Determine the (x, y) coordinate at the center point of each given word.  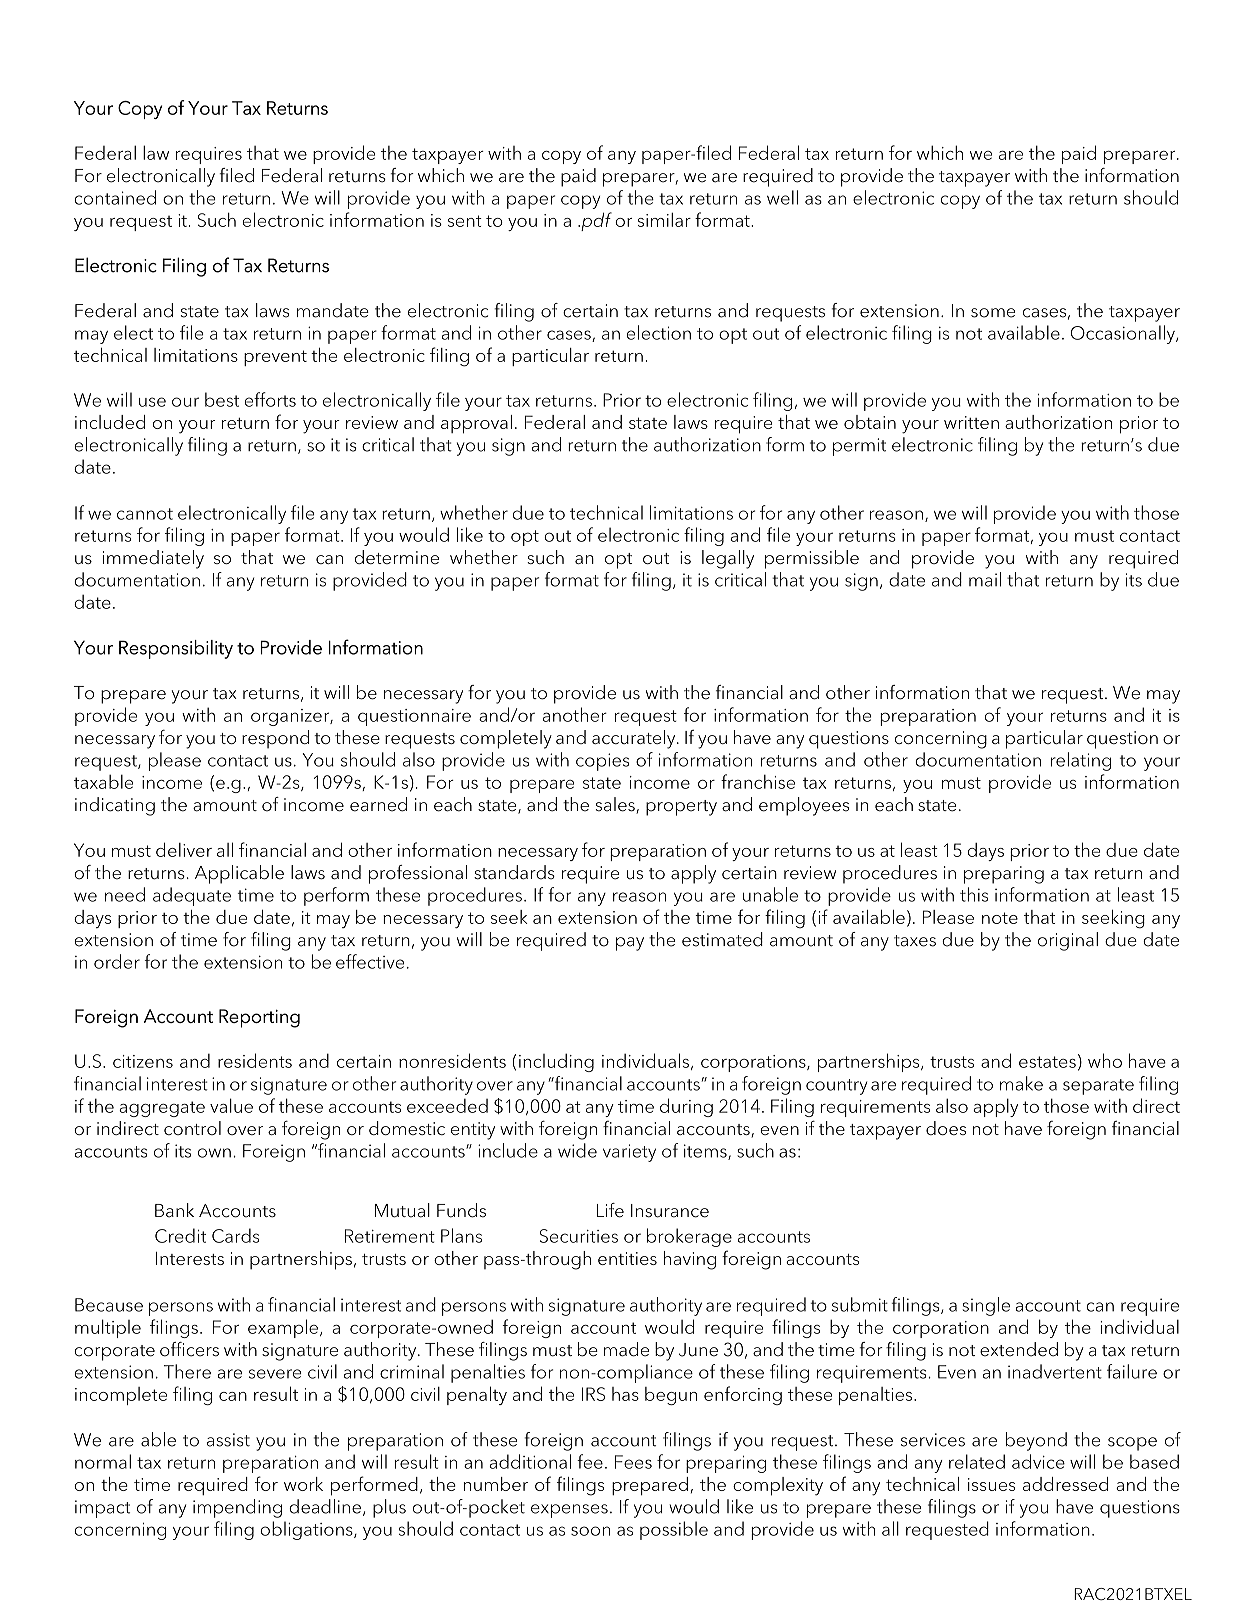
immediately (153, 559)
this (974, 894)
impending (237, 1508)
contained (115, 197)
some (993, 313)
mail (985, 579)
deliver (184, 849)
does (946, 1128)
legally (728, 559)
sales (616, 805)
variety (629, 1153)
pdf (595, 221)
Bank (174, 1210)
